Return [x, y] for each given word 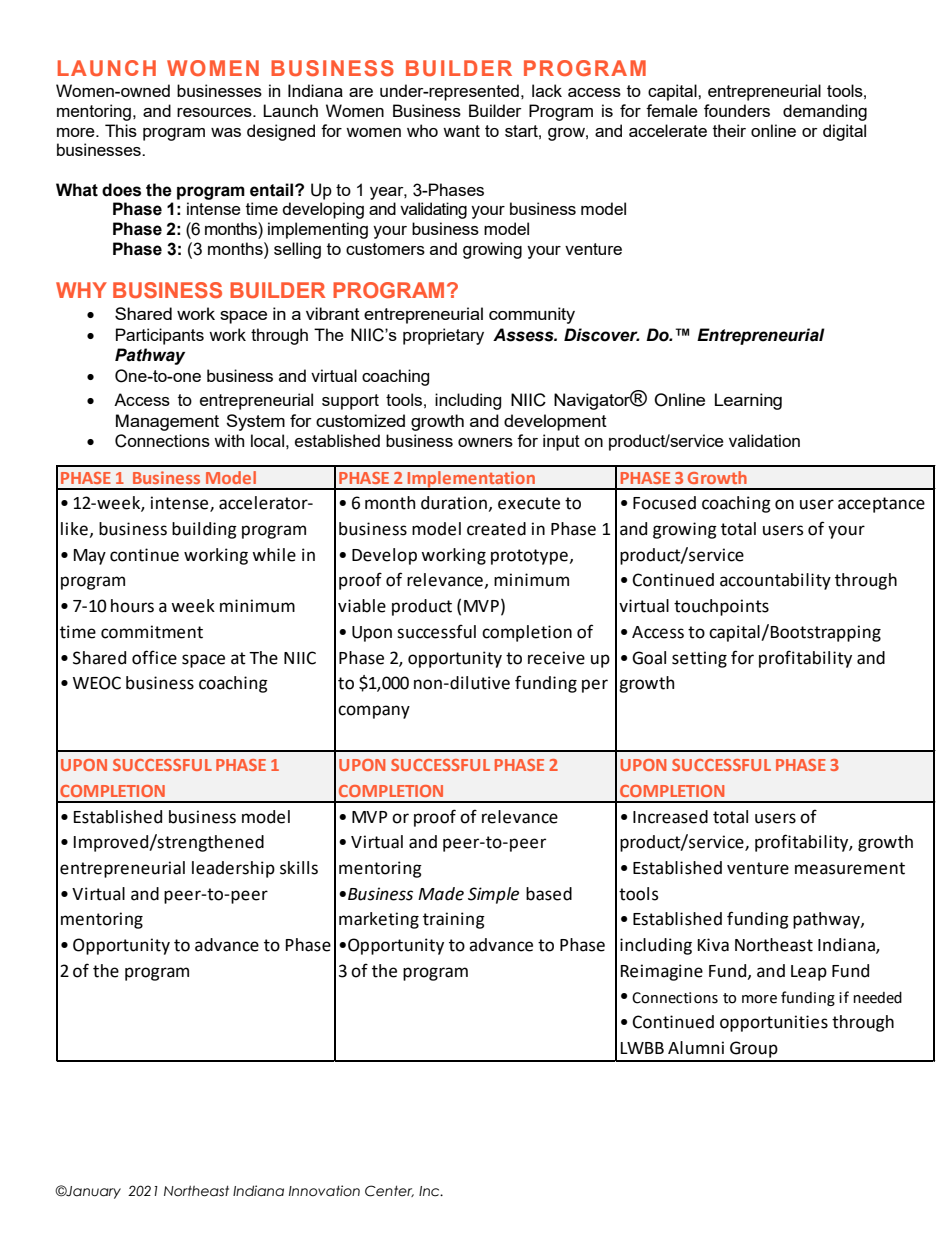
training [454, 920]
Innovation [324, 1191]
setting [699, 659]
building [204, 530]
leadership [233, 869]
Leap [809, 973]
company [374, 712]
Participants [160, 336]
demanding [825, 112]
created [496, 529]
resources [215, 112]
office [154, 657]
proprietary [443, 336]
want [461, 131]
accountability [775, 581]
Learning [748, 401]
